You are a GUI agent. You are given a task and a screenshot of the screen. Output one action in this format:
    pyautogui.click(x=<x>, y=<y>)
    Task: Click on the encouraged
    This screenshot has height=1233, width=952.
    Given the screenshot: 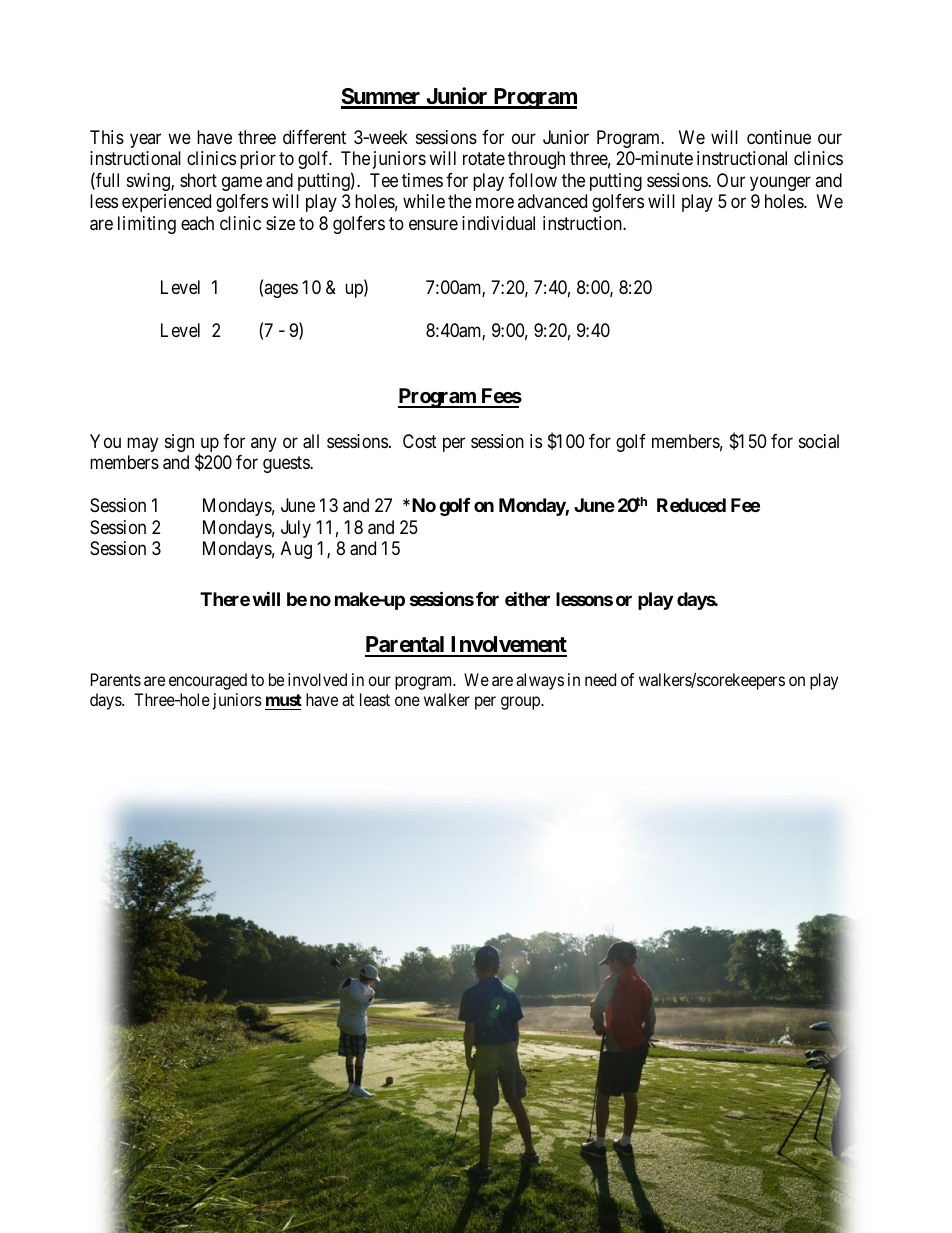 What is the action you would take?
    pyautogui.click(x=208, y=681)
